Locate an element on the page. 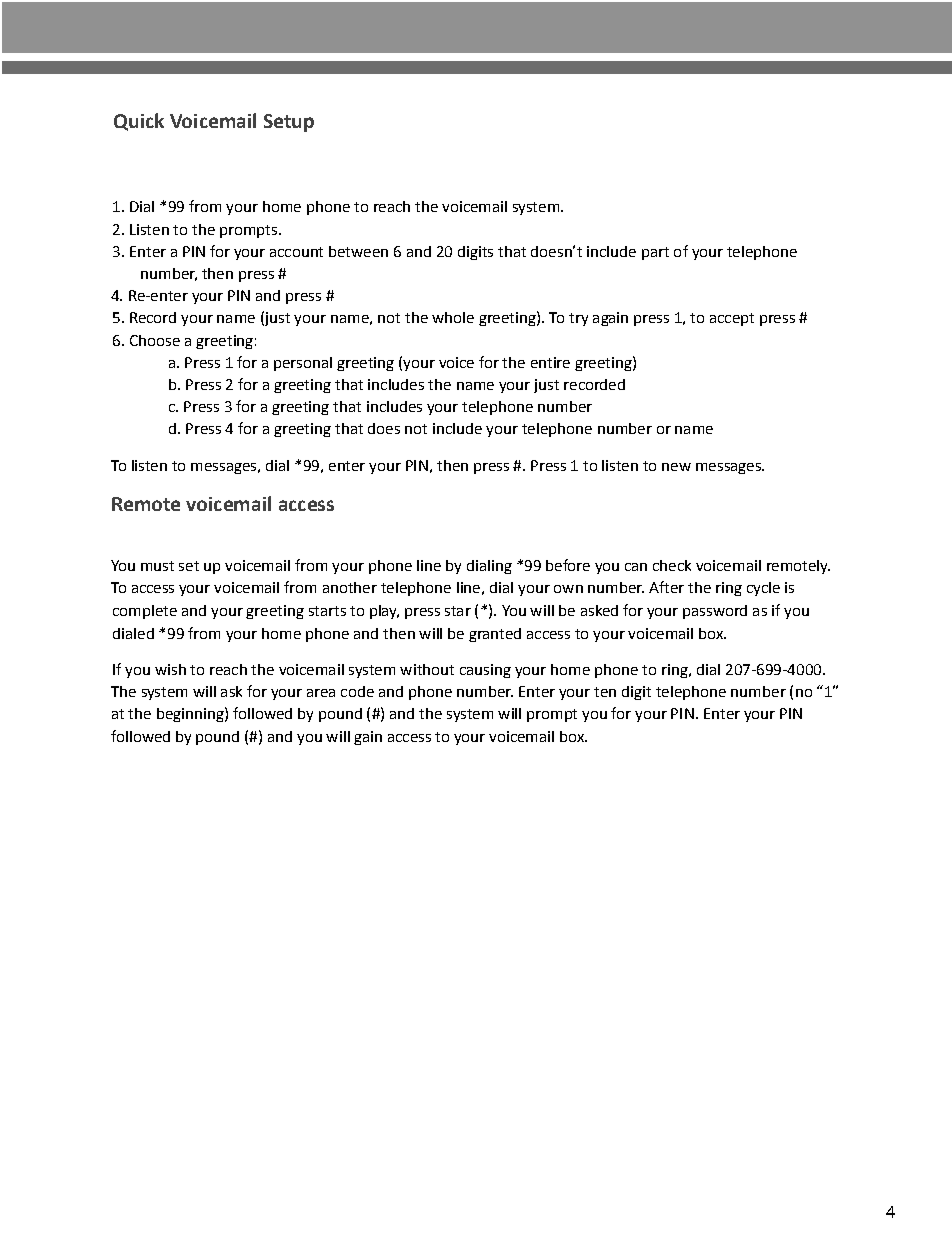 The width and height of the image is (952, 1233). personal is located at coordinates (303, 364).
